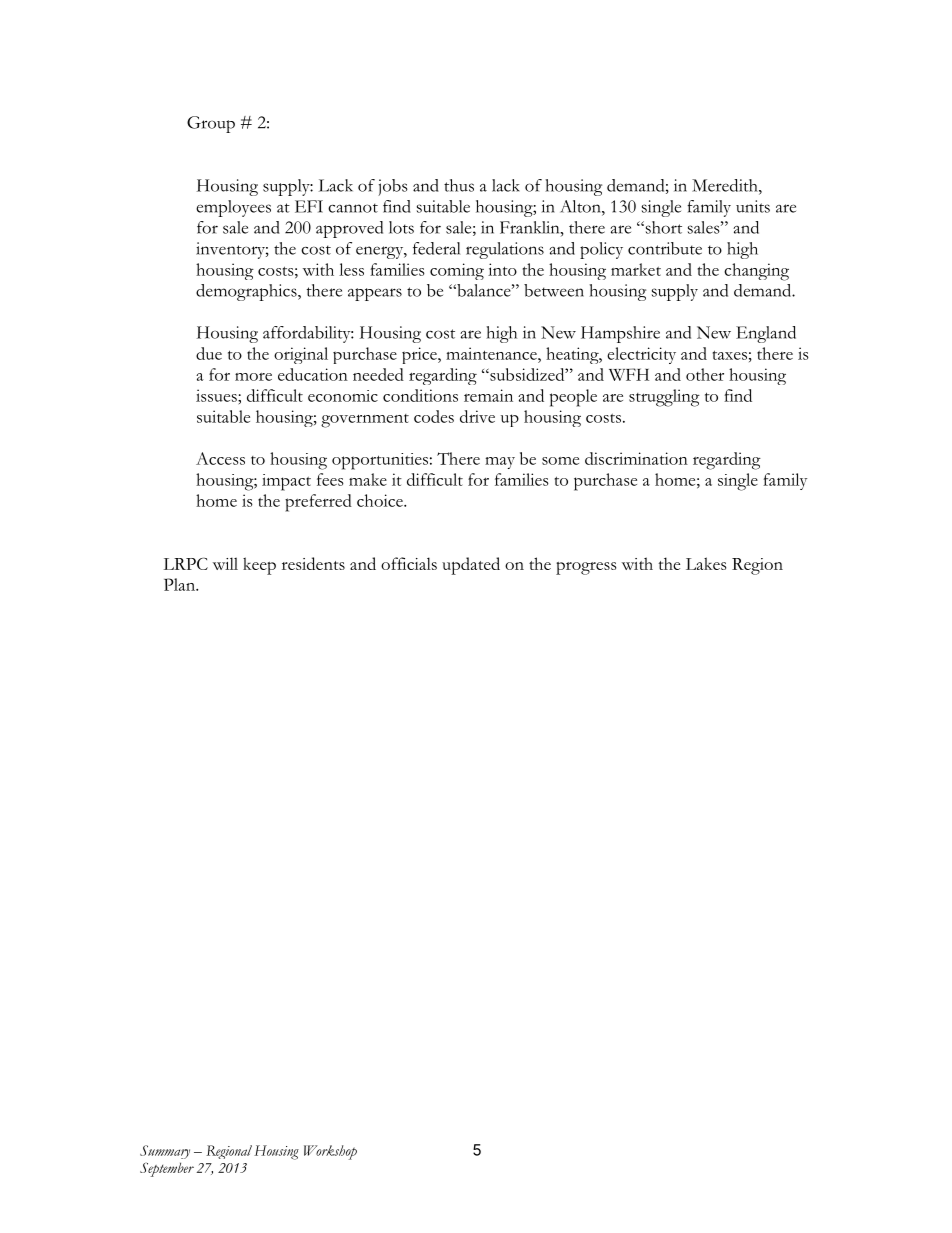 This screenshot has width=952, height=1233. I want to click on progress, so click(586, 568).
